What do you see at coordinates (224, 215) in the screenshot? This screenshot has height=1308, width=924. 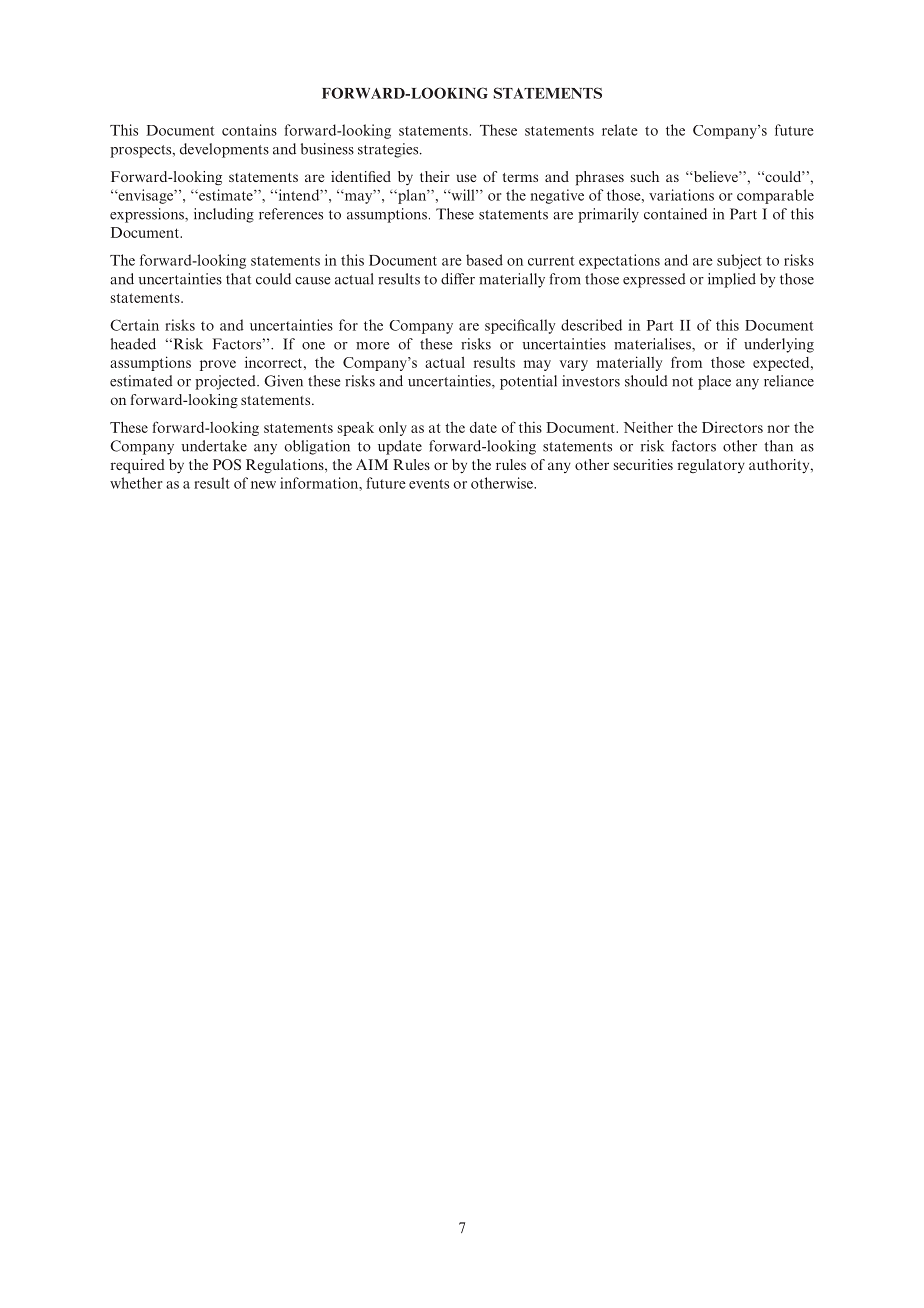 I see `including` at bounding box center [224, 215].
